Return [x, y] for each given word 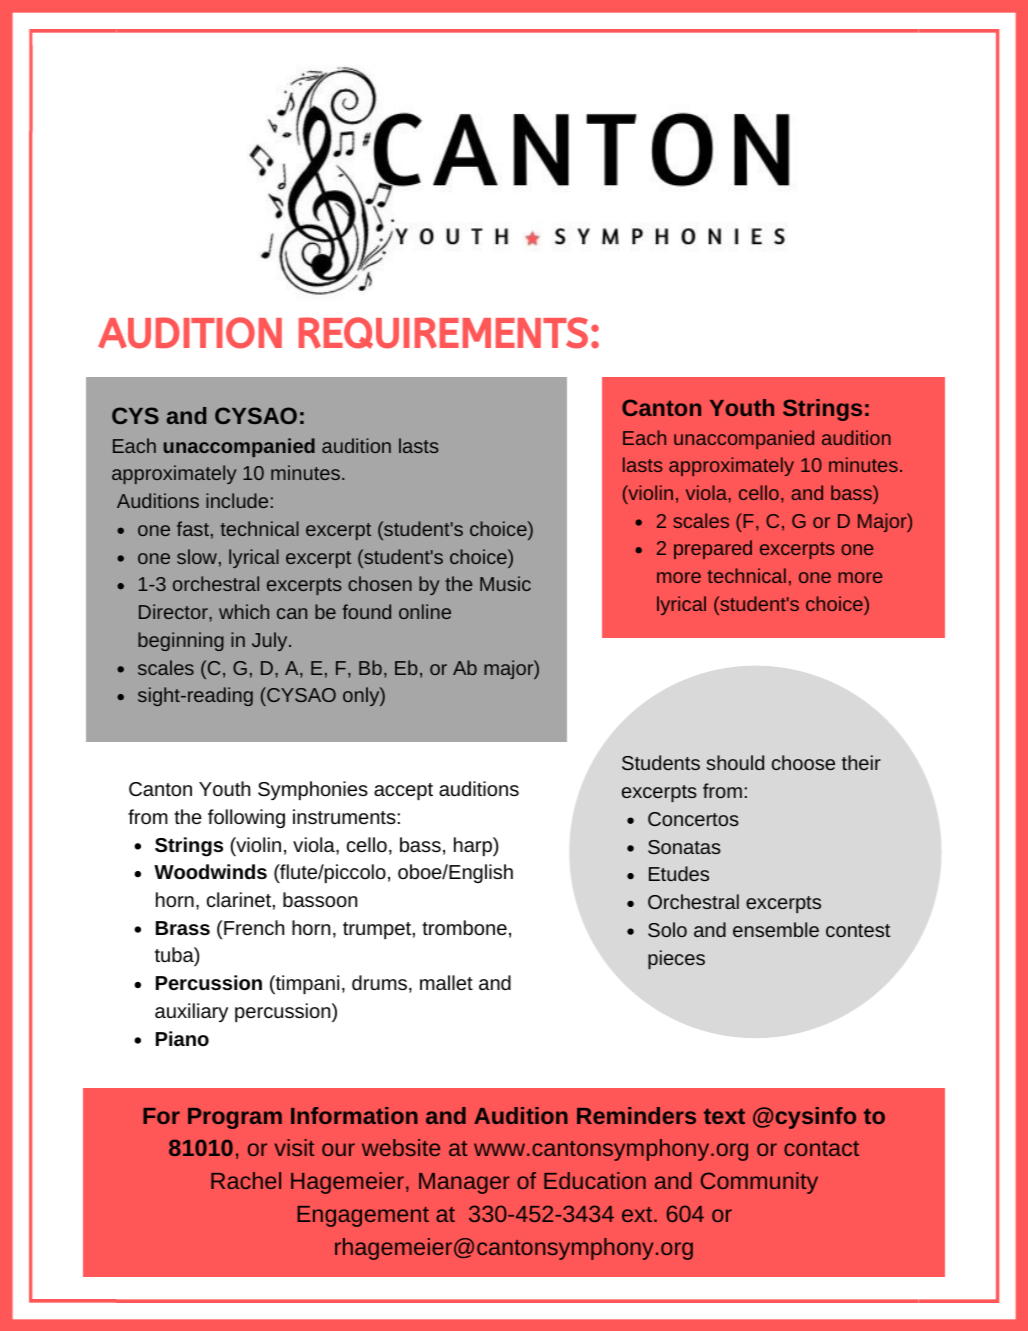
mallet [446, 982]
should [735, 762]
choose [803, 762]
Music [505, 583]
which [244, 611]
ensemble [776, 929]
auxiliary [191, 1012]
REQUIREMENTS [443, 333]
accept [403, 791]
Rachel [246, 1180]
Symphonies [313, 790]
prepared [713, 549]
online [425, 611]
